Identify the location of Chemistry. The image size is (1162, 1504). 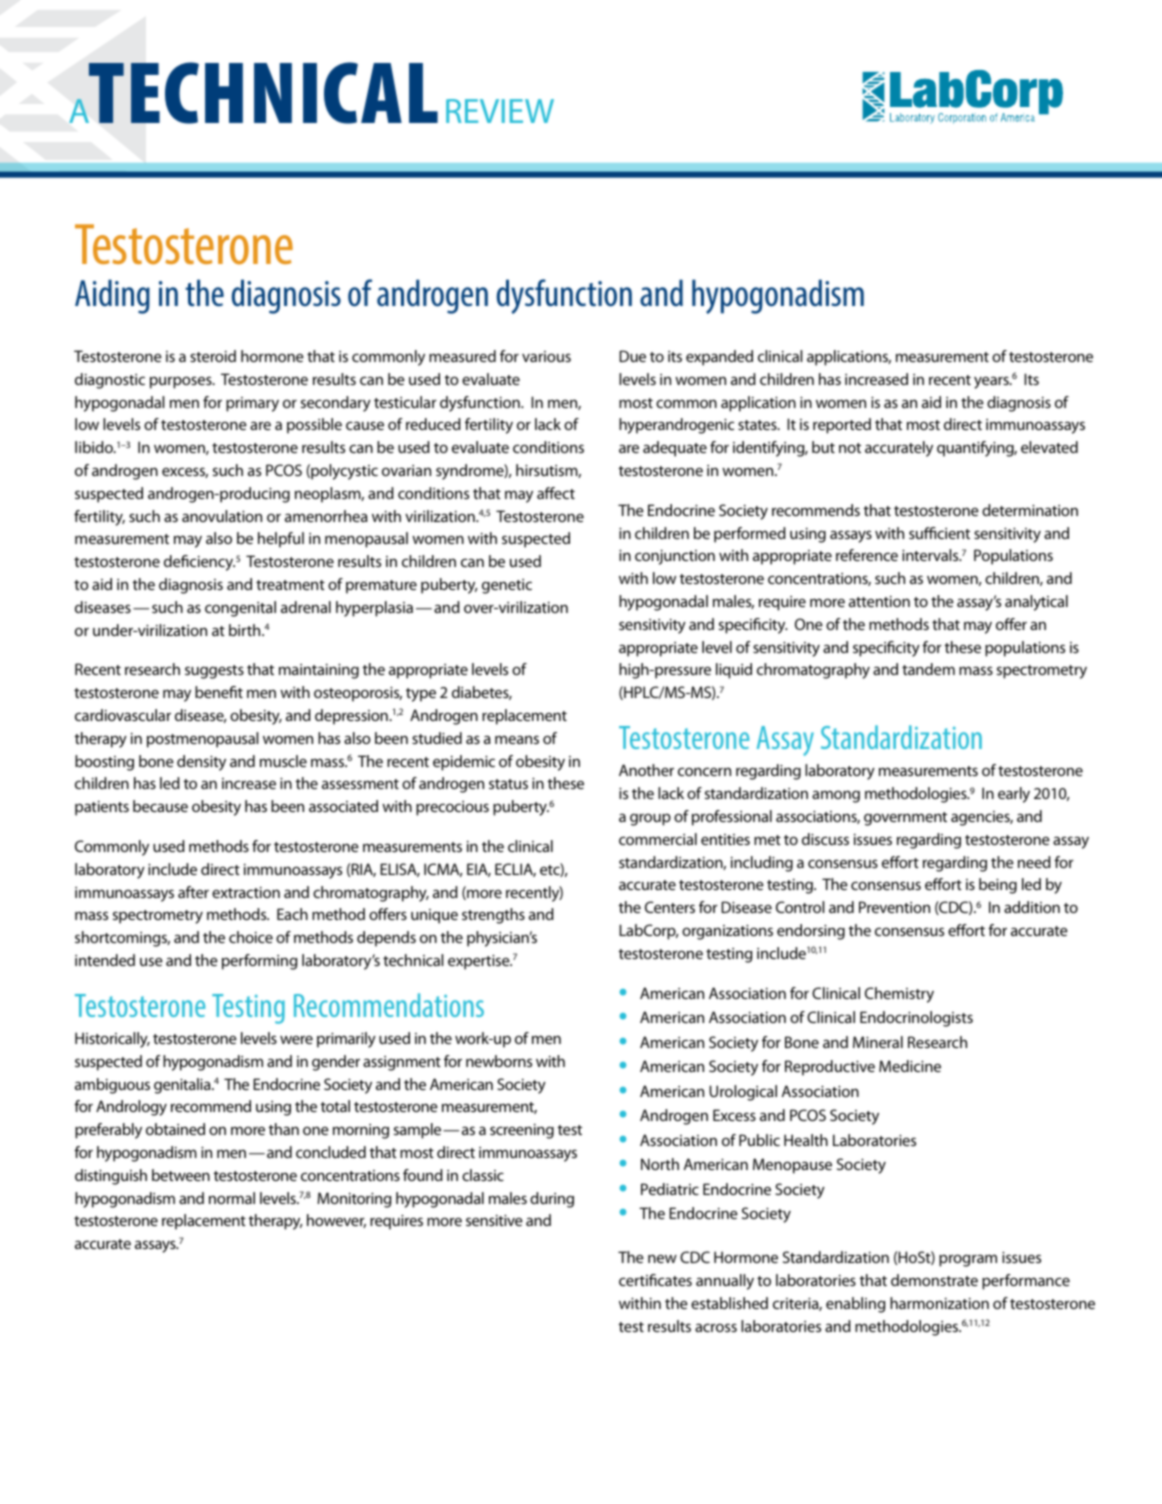
(899, 995).
